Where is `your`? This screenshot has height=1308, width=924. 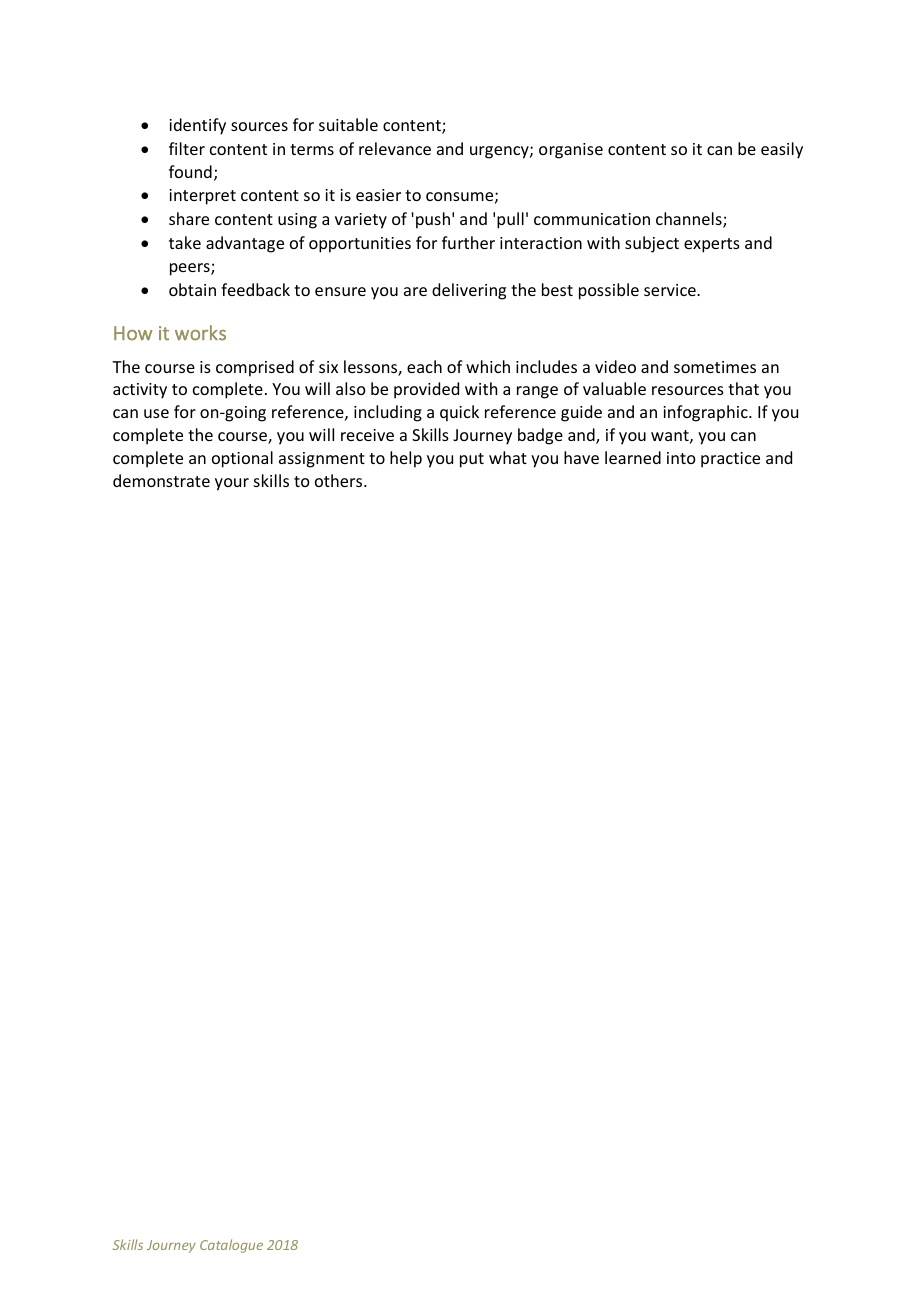 your is located at coordinates (232, 484).
